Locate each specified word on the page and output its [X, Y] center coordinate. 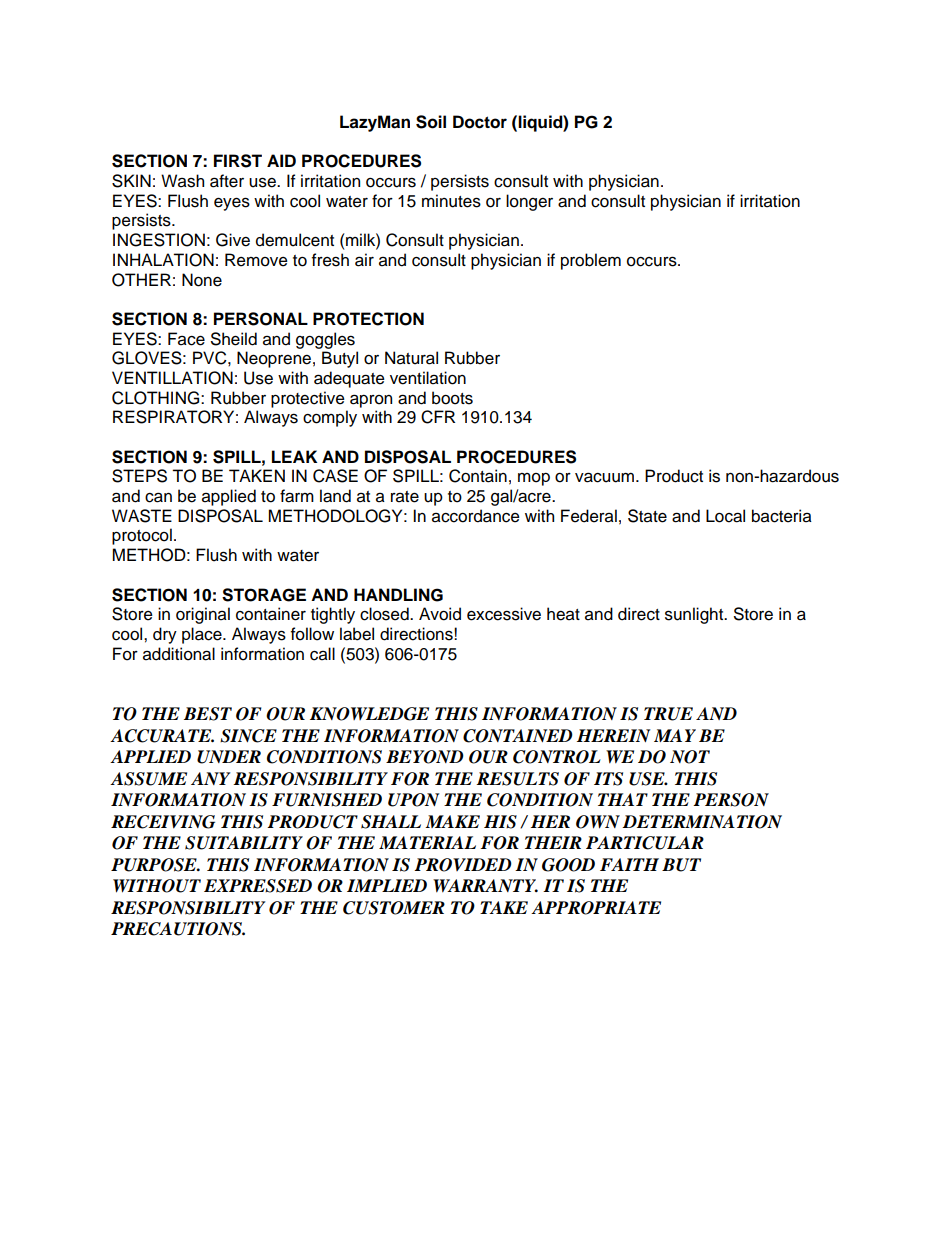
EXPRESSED [258, 886]
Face [186, 339]
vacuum [604, 477]
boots [452, 398]
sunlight [695, 615]
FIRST [238, 161]
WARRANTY [485, 886]
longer [529, 202]
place [203, 635]
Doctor [480, 122]
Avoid [440, 614]
